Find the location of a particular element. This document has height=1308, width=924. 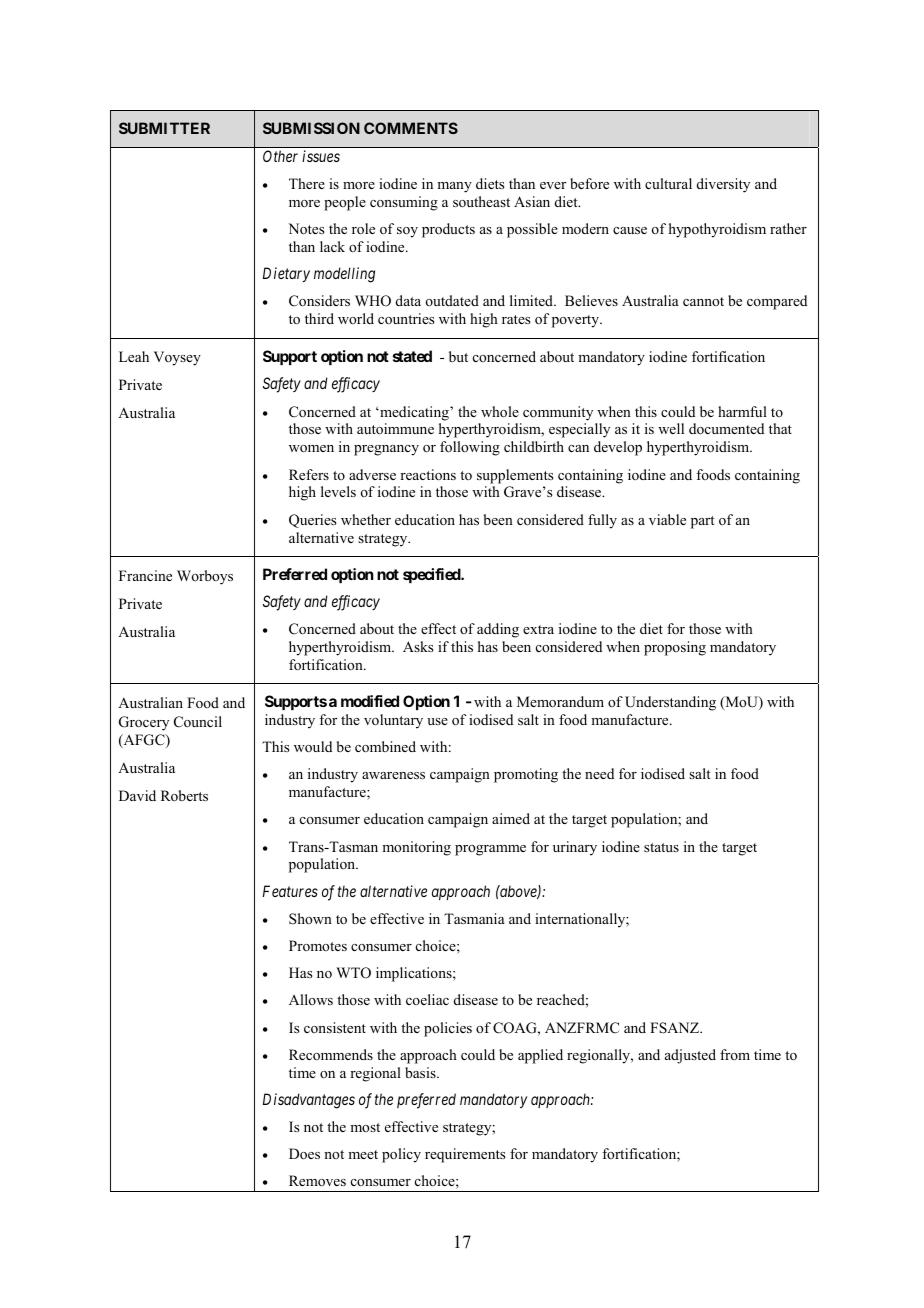

many is located at coordinates (454, 187).
